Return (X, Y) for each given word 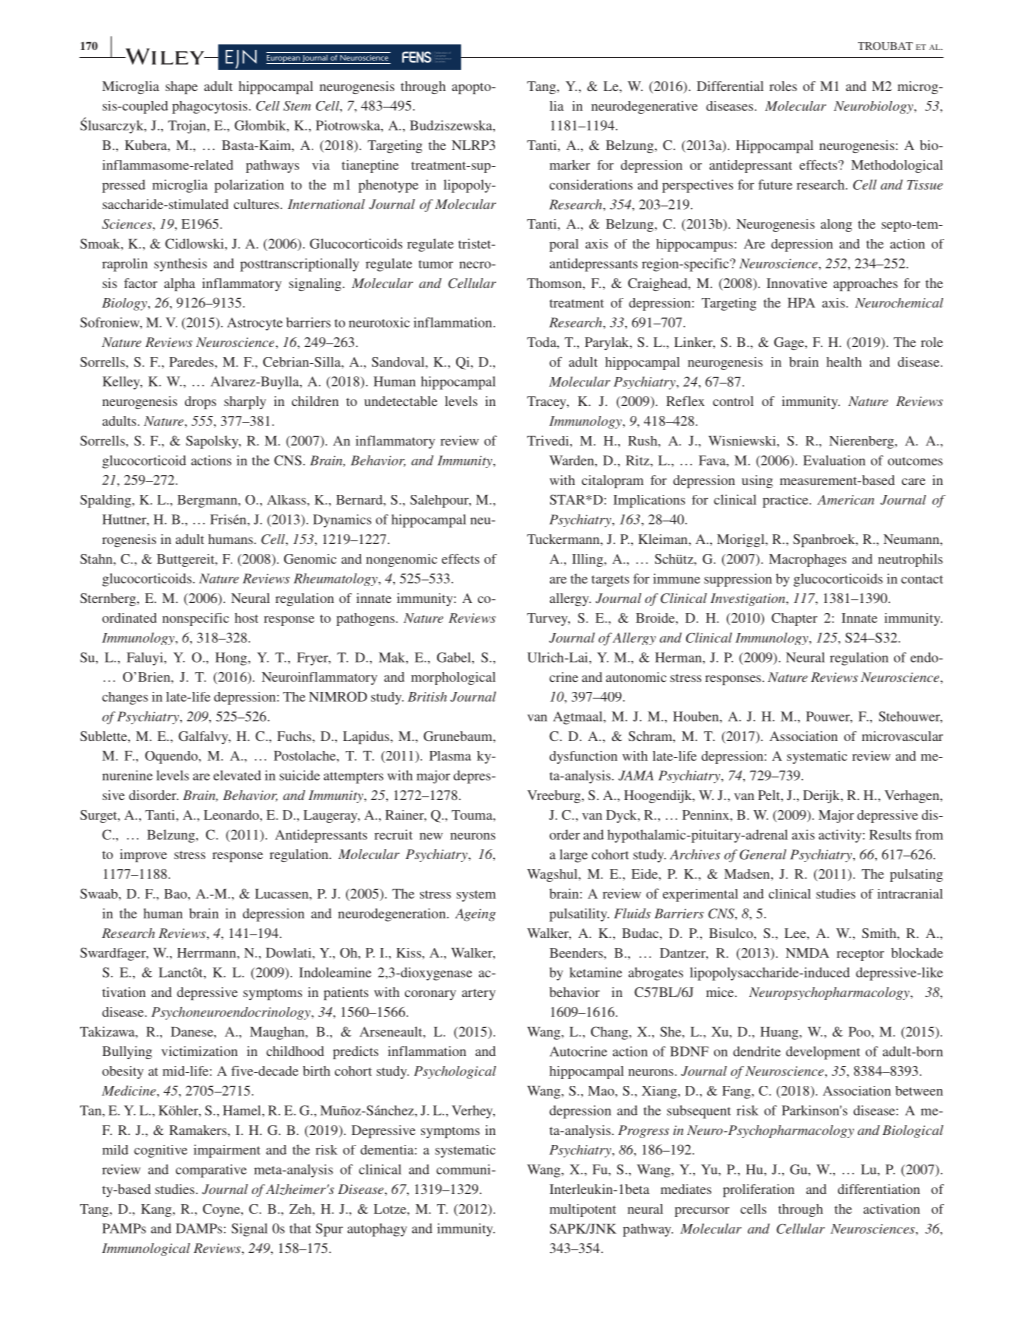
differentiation (879, 1189)
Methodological (897, 166)
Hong (232, 659)
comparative (211, 1171)
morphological (453, 678)
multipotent (583, 1210)
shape (181, 87)
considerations (591, 184)
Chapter (794, 619)
